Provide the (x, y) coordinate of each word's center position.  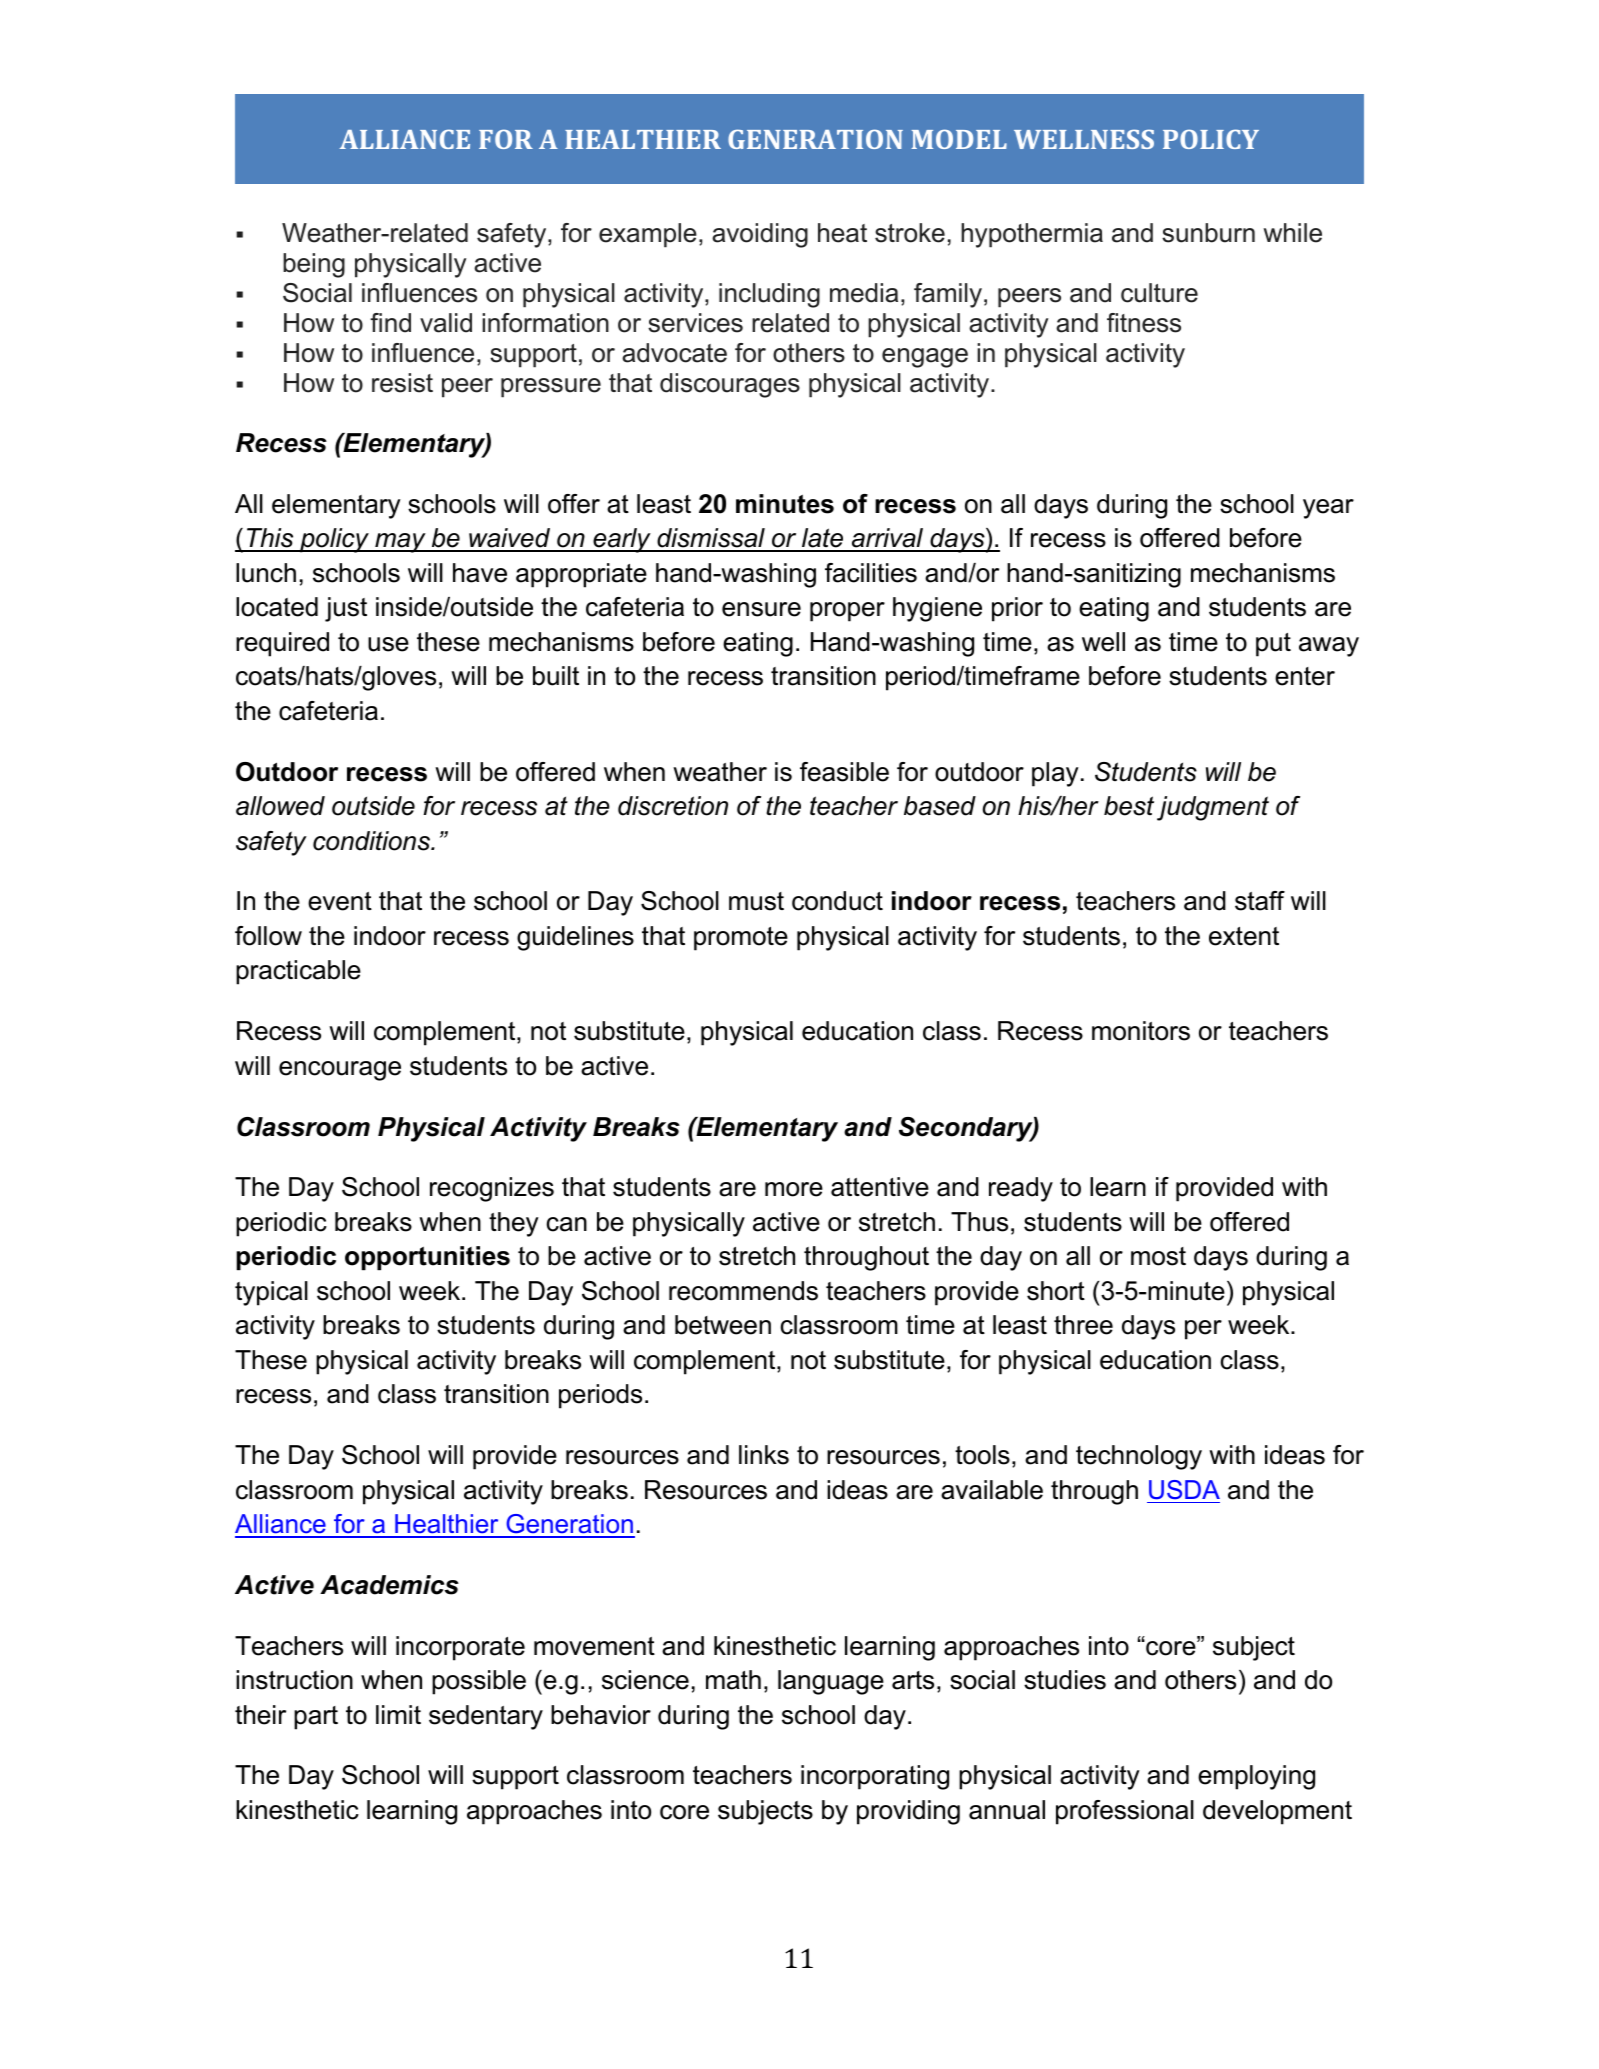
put (1273, 645)
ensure (761, 609)
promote (741, 939)
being (314, 265)
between (723, 1325)
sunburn (1208, 233)
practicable (298, 972)
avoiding (760, 235)
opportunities (427, 1258)
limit (398, 1714)
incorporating (875, 1777)
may (400, 543)
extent (1244, 936)
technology (1139, 1457)
